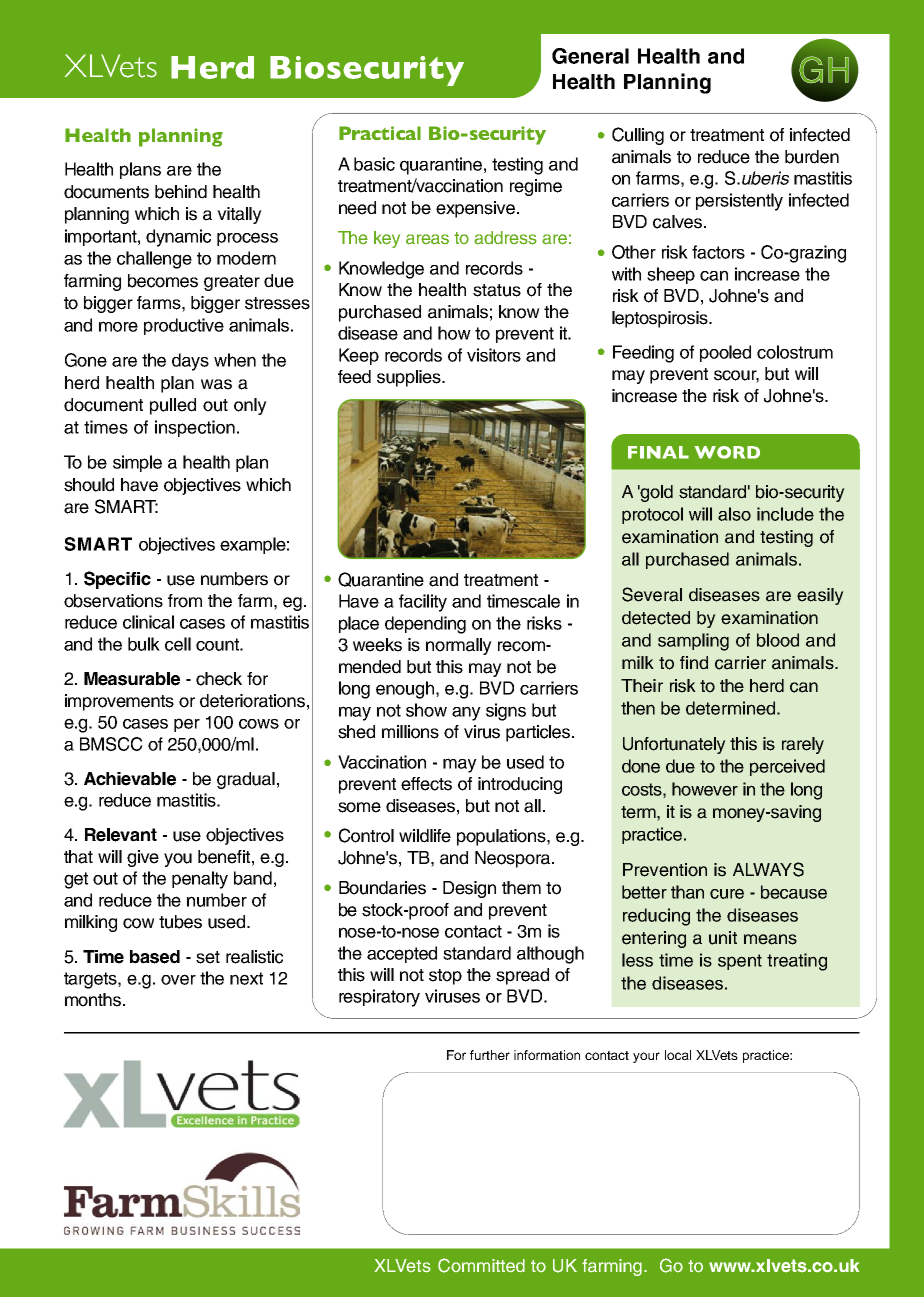 This image has width=924, height=1297. Describe the element at coordinates (638, 136) in the image. I see `Culling` at that location.
